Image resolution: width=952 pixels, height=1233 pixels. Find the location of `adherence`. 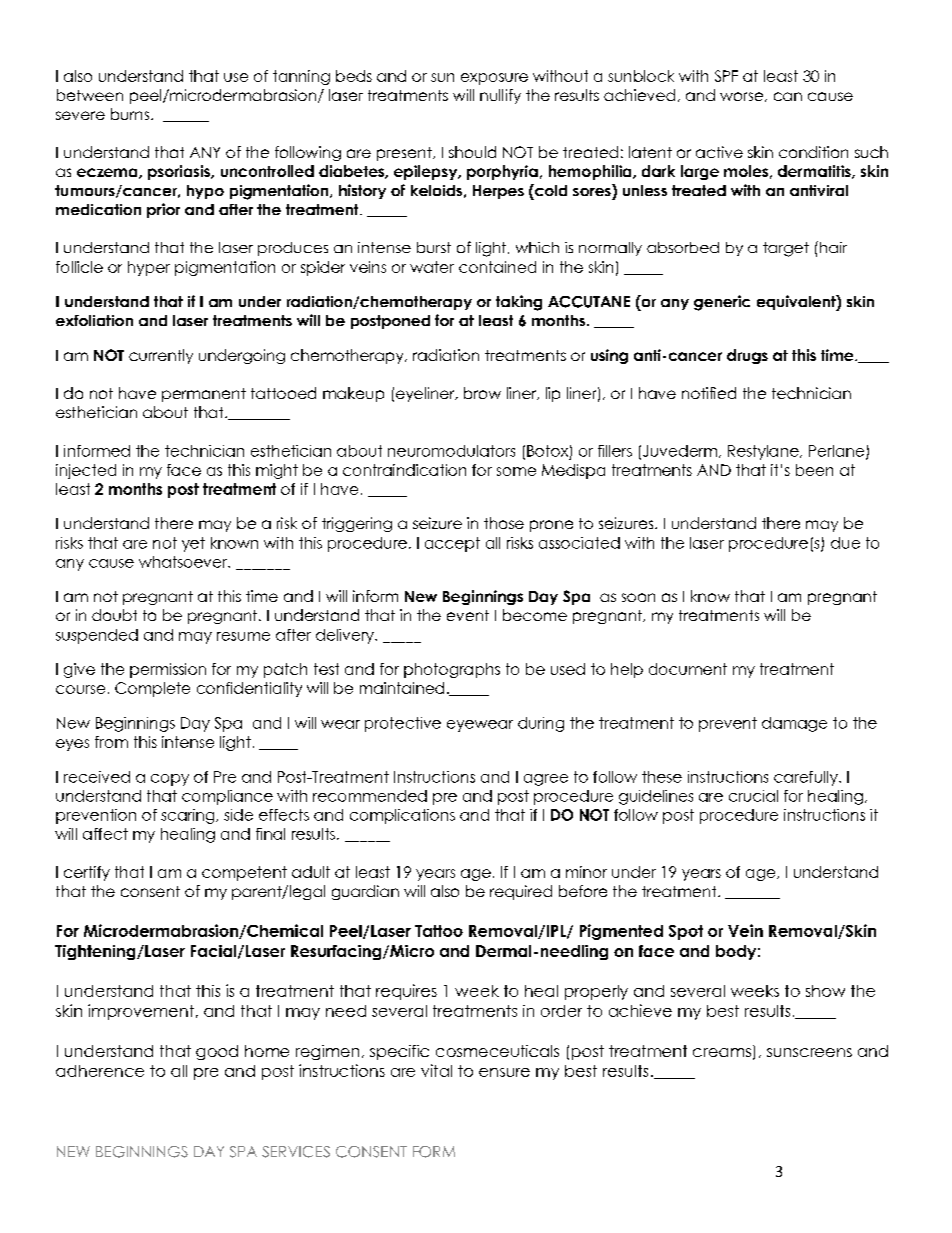

adherence is located at coordinates (100, 1071).
